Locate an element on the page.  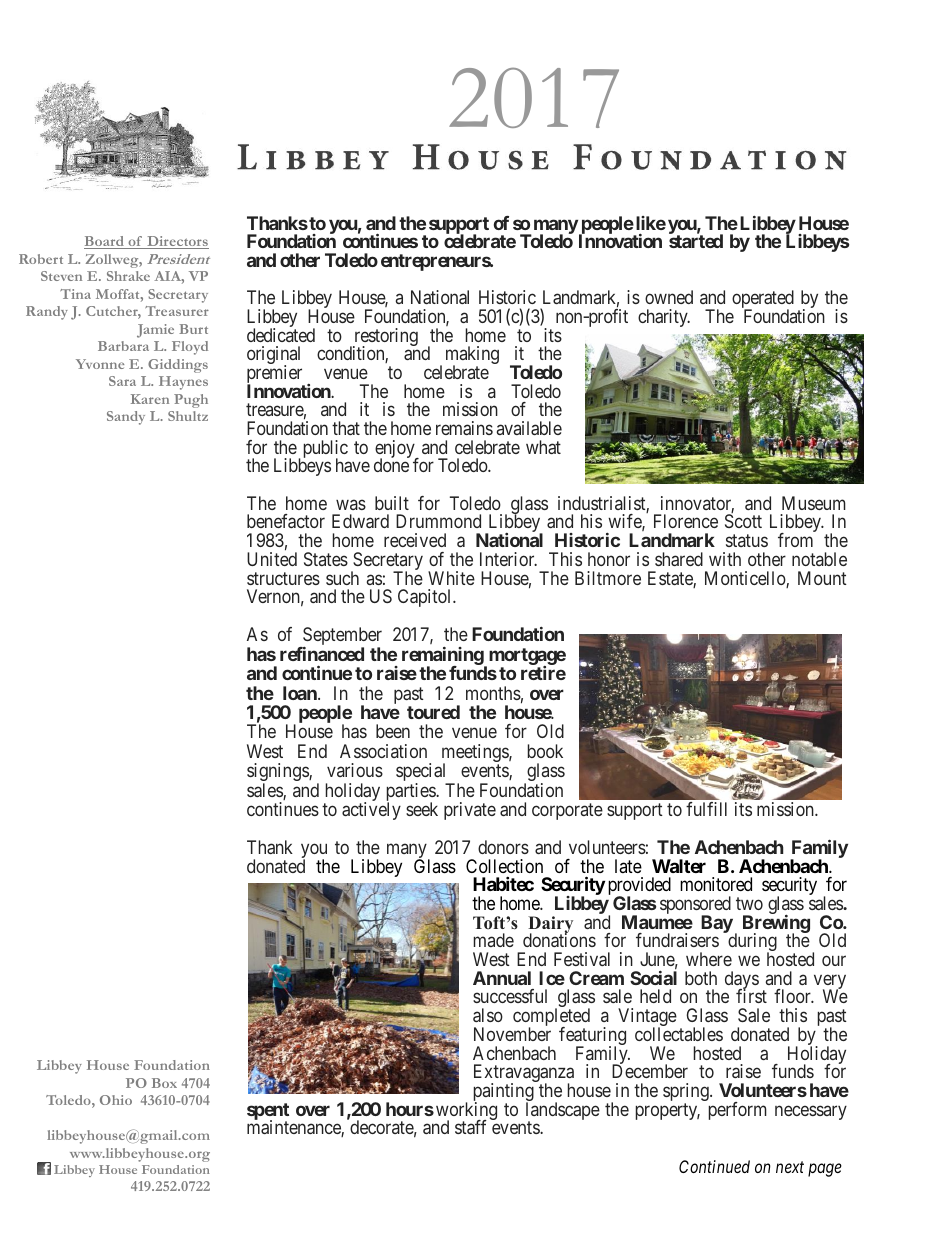
restoring is located at coordinates (385, 338).
